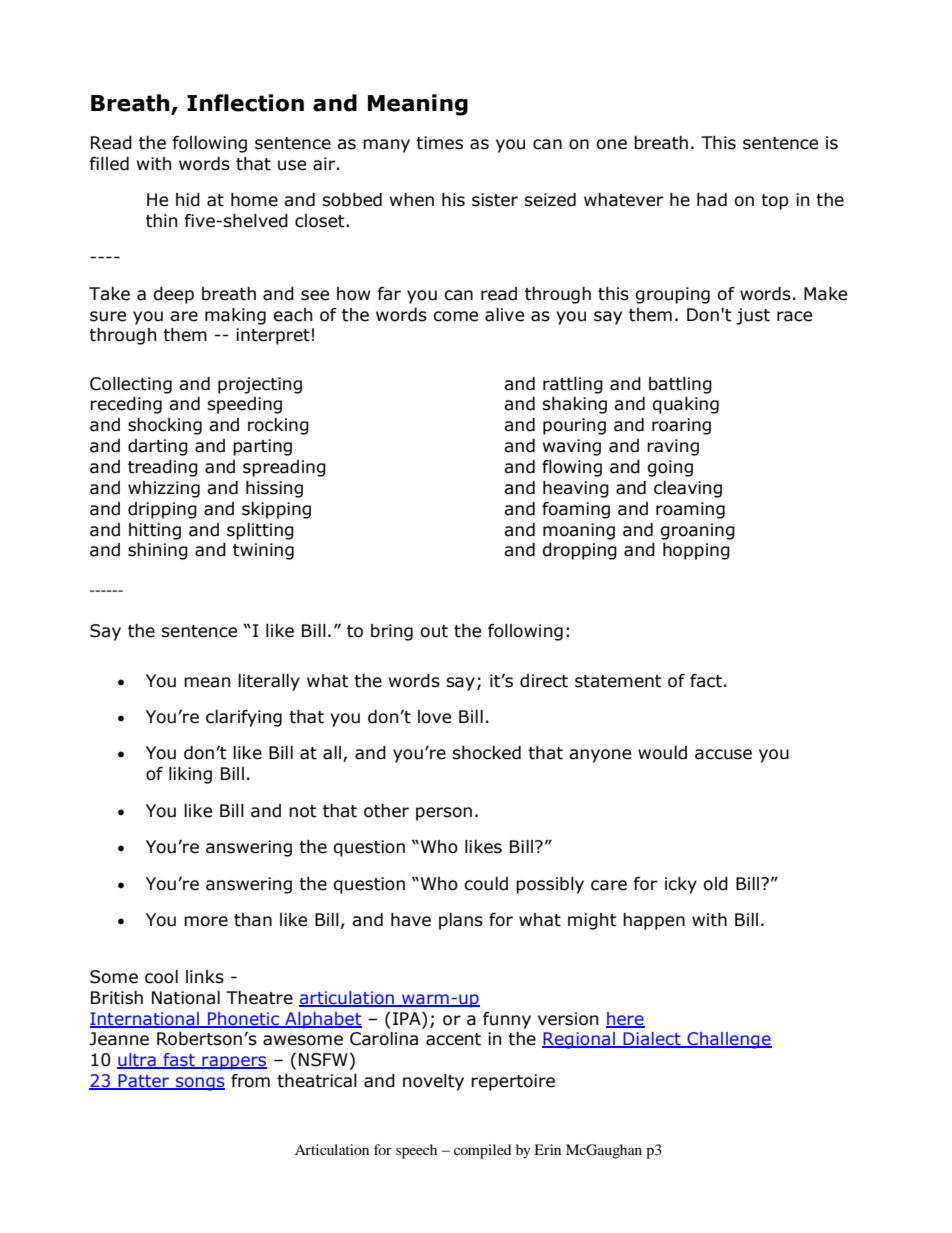  I want to click on times, so click(439, 143).
